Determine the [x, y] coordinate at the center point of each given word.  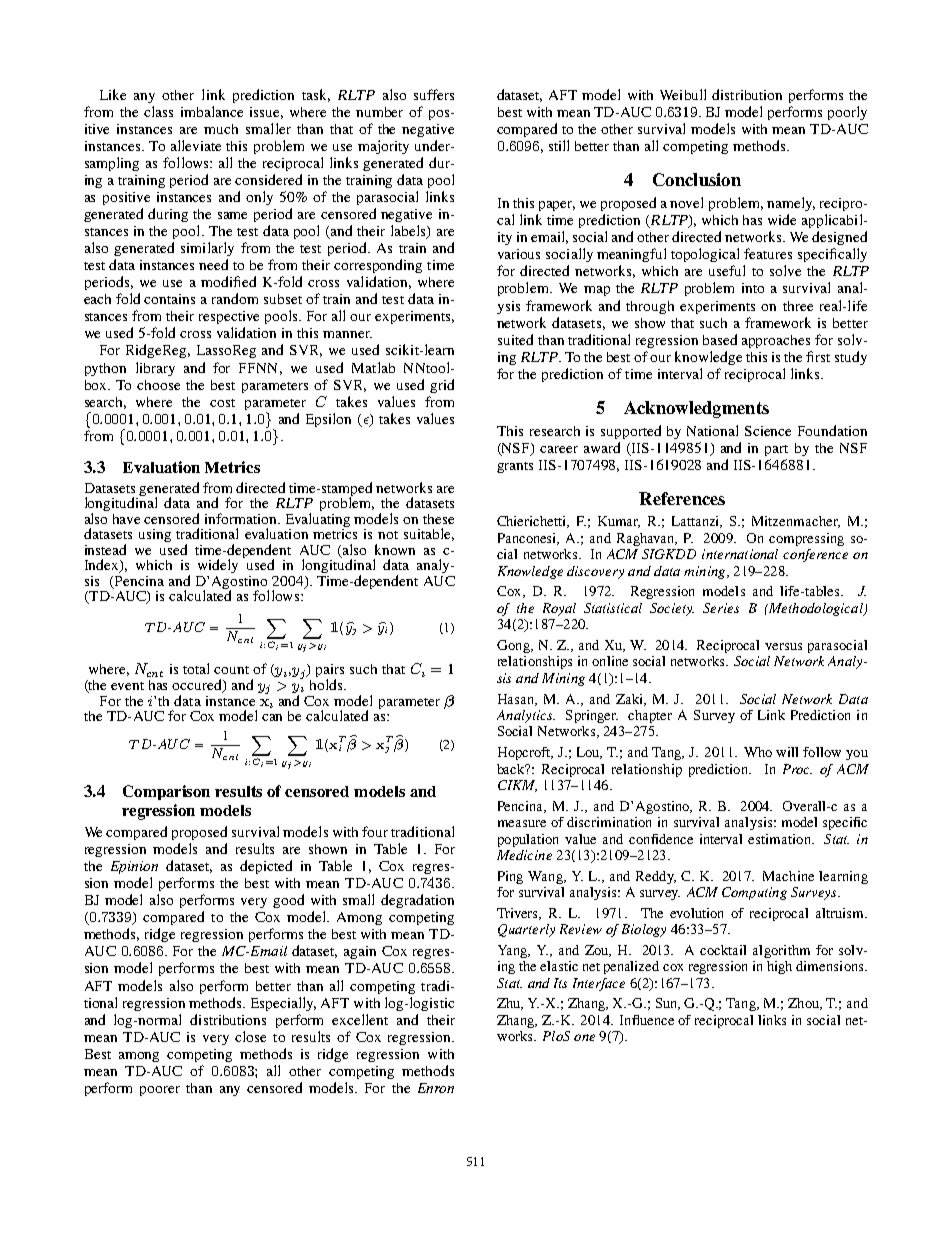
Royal [559, 609]
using [155, 535]
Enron [436, 1088]
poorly [847, 113]
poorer [160, 1091]
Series [721, 608]
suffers [434, 94]
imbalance [212, 111]
